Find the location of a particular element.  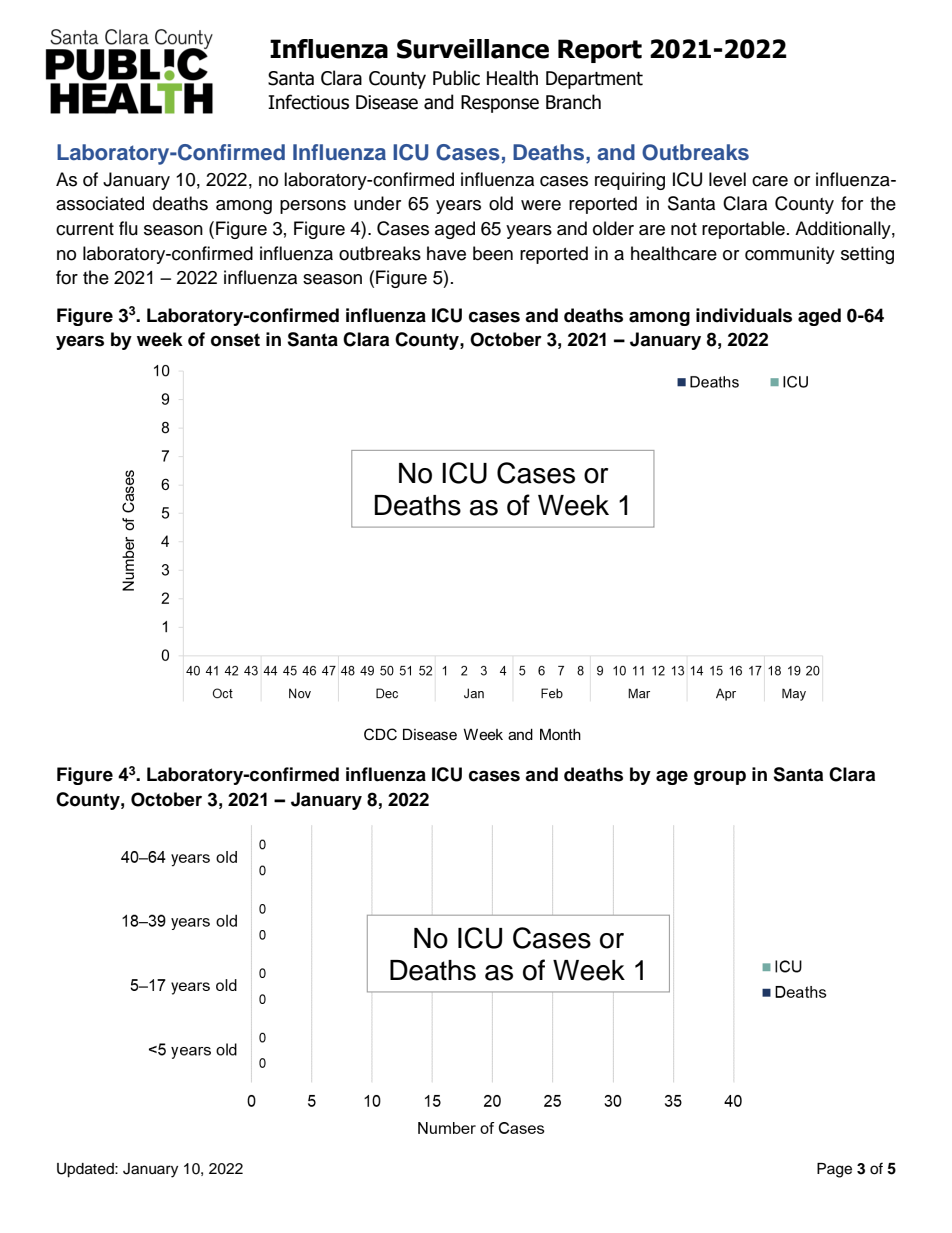

onset is located at coordinates (235, 340).
